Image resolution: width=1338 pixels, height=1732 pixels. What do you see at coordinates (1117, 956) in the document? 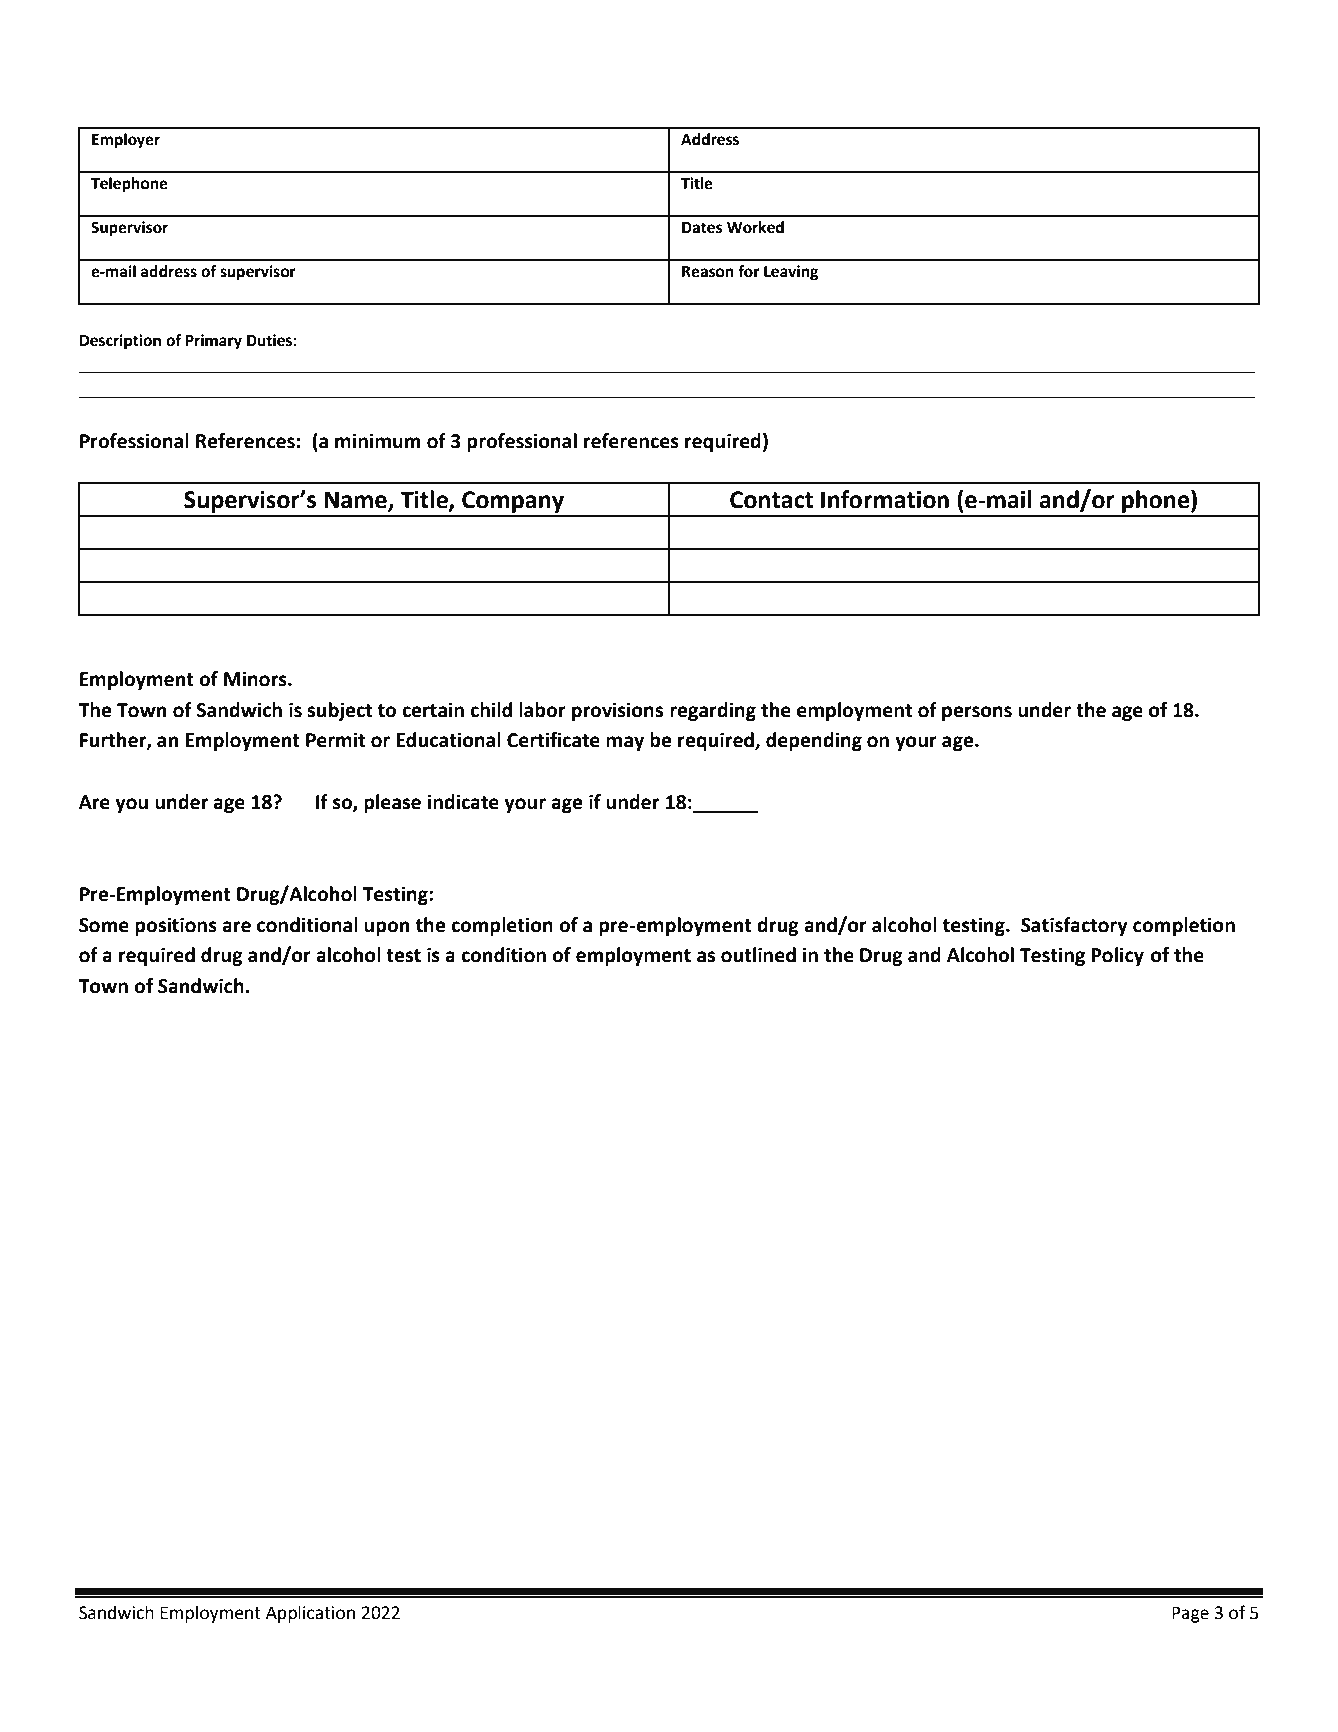
I see `Policy` at bounding box center [1117, 956].
